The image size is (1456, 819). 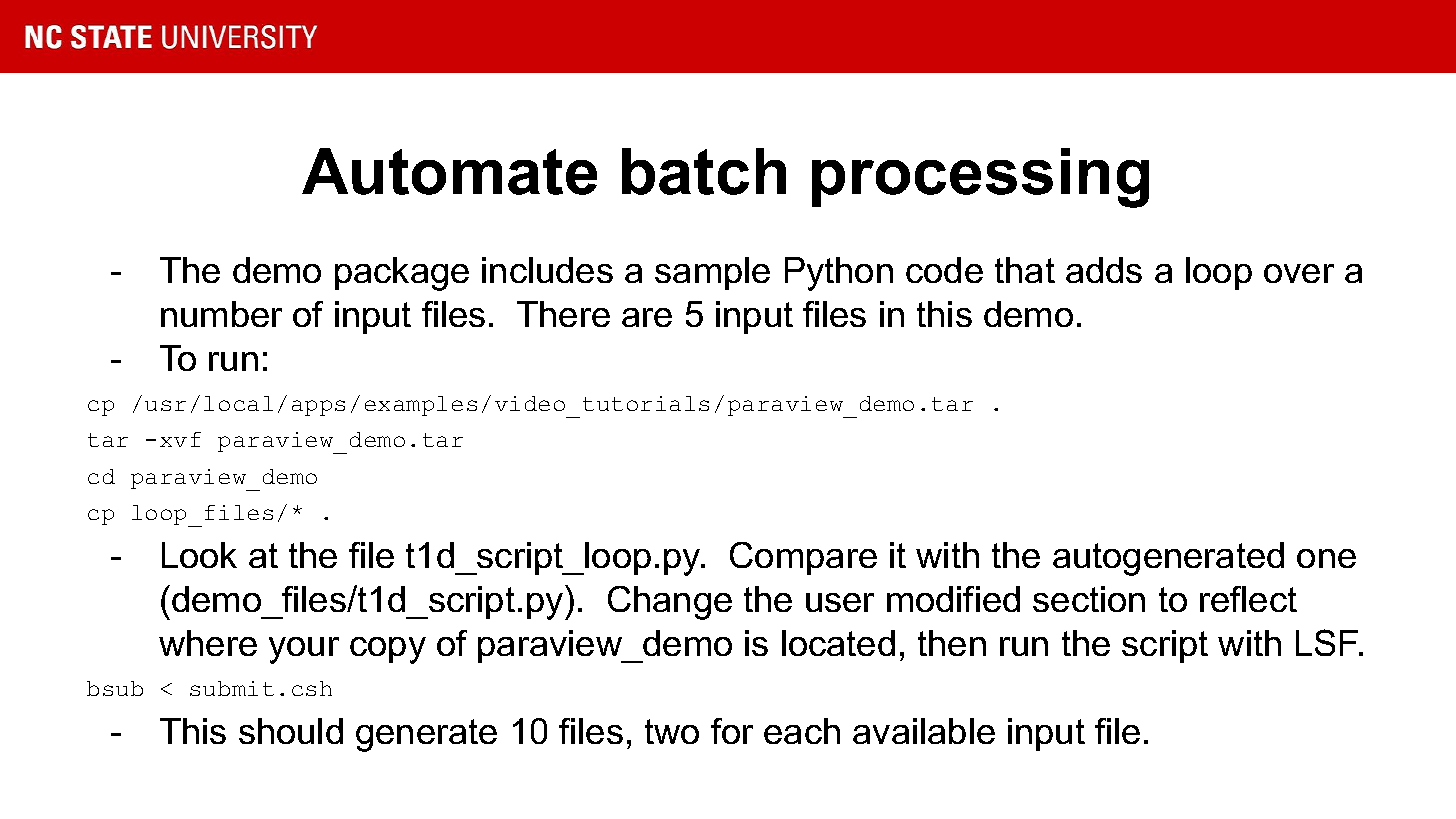 What do you see at coordinates (704, 171) in the document?
I see `batch` at bounding box center [704, 171].
